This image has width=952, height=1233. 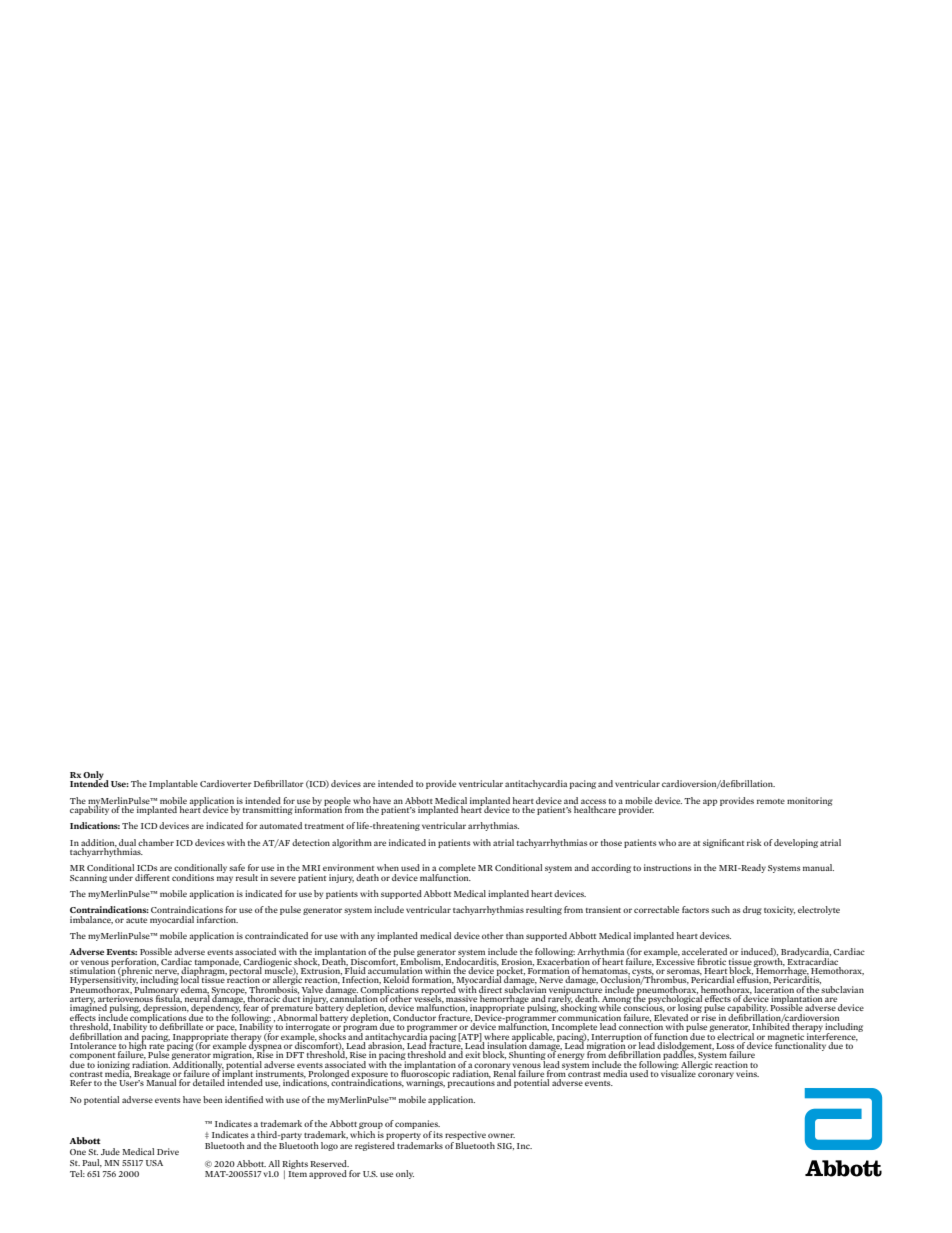 I want to click on Cardioverter, so click(x=226, y=783).
